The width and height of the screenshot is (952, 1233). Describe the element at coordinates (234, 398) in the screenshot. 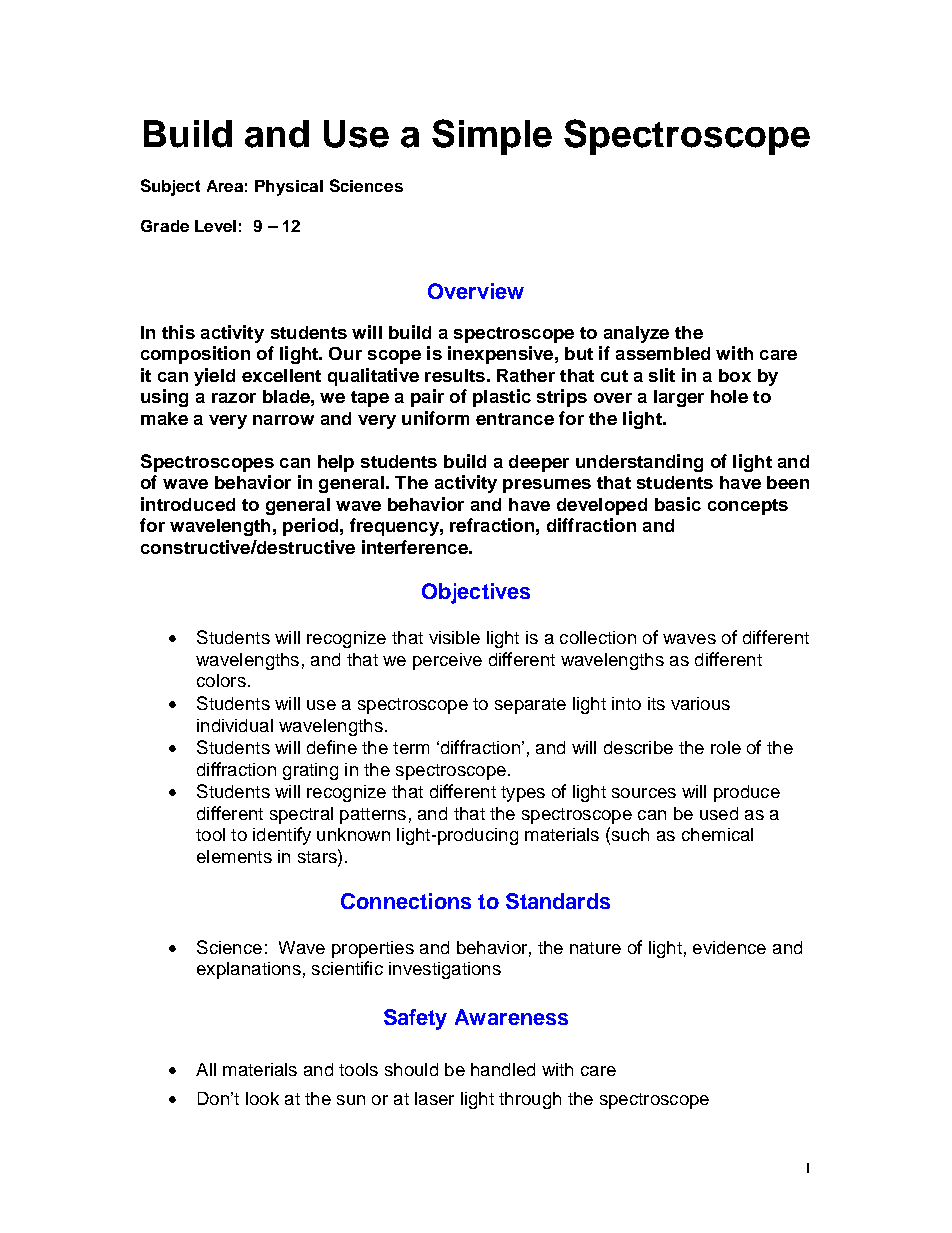

I see `razor` at that location.
